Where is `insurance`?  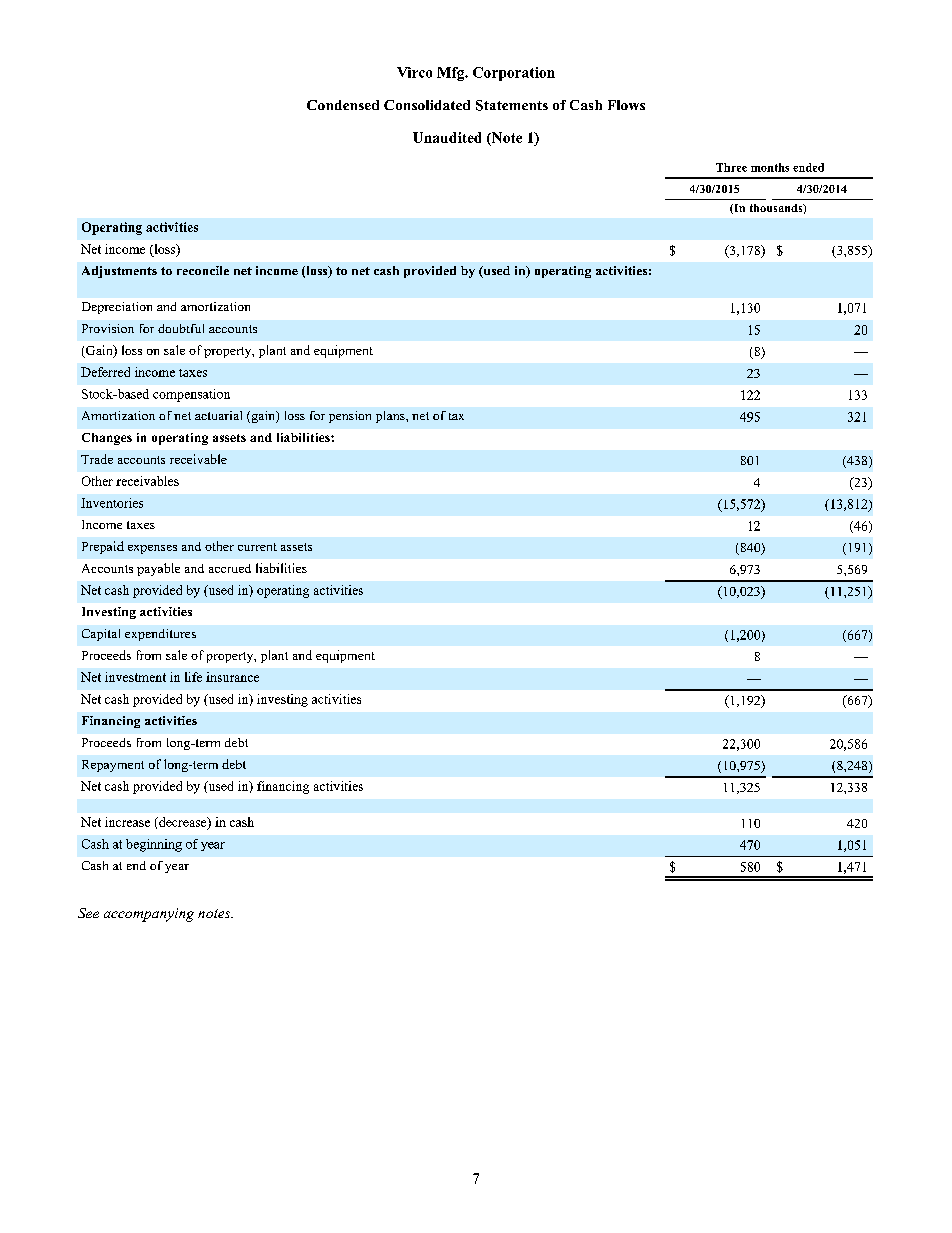 insurance is located at coordinates (232, 677).
